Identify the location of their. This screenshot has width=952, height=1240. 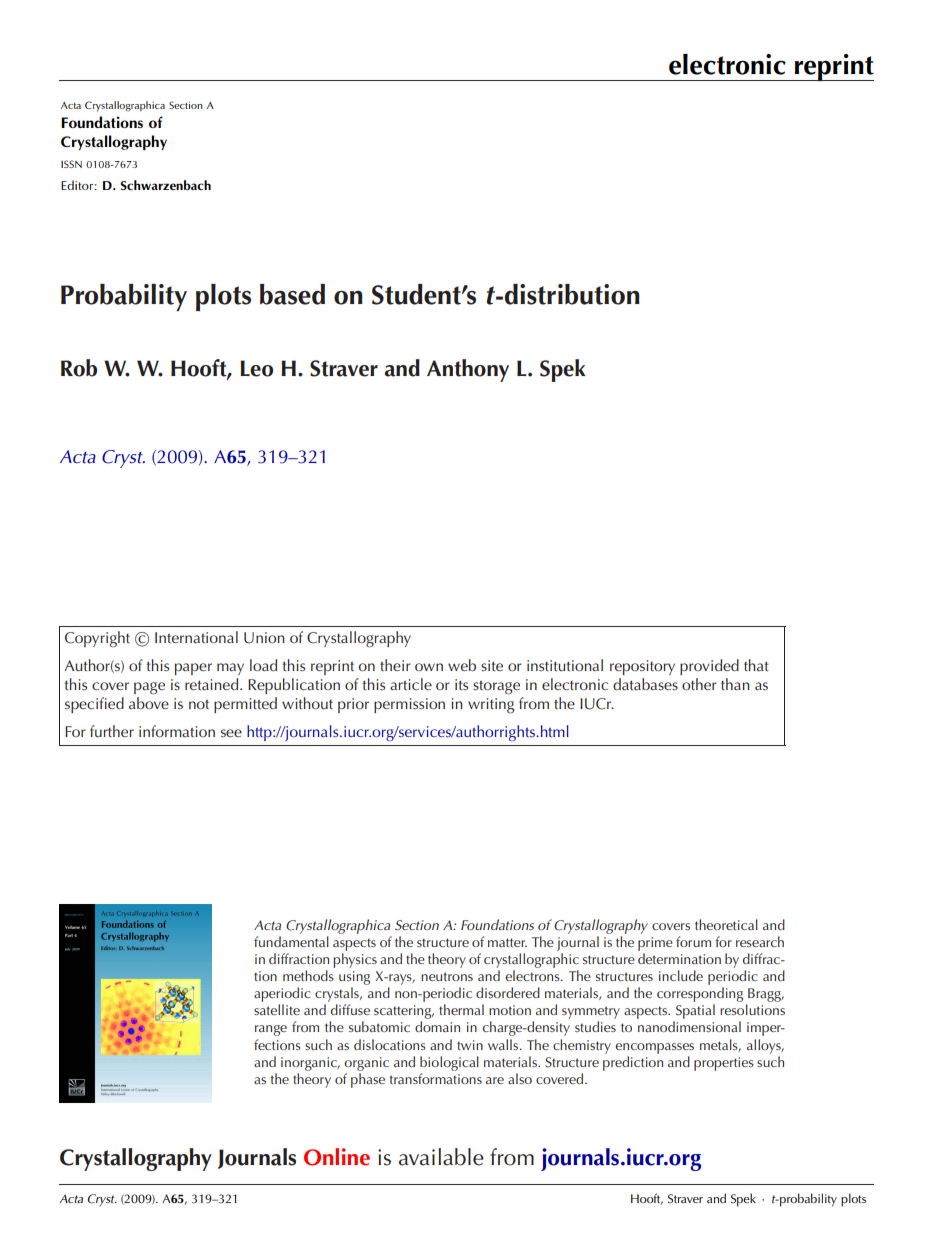
(395, 665).
